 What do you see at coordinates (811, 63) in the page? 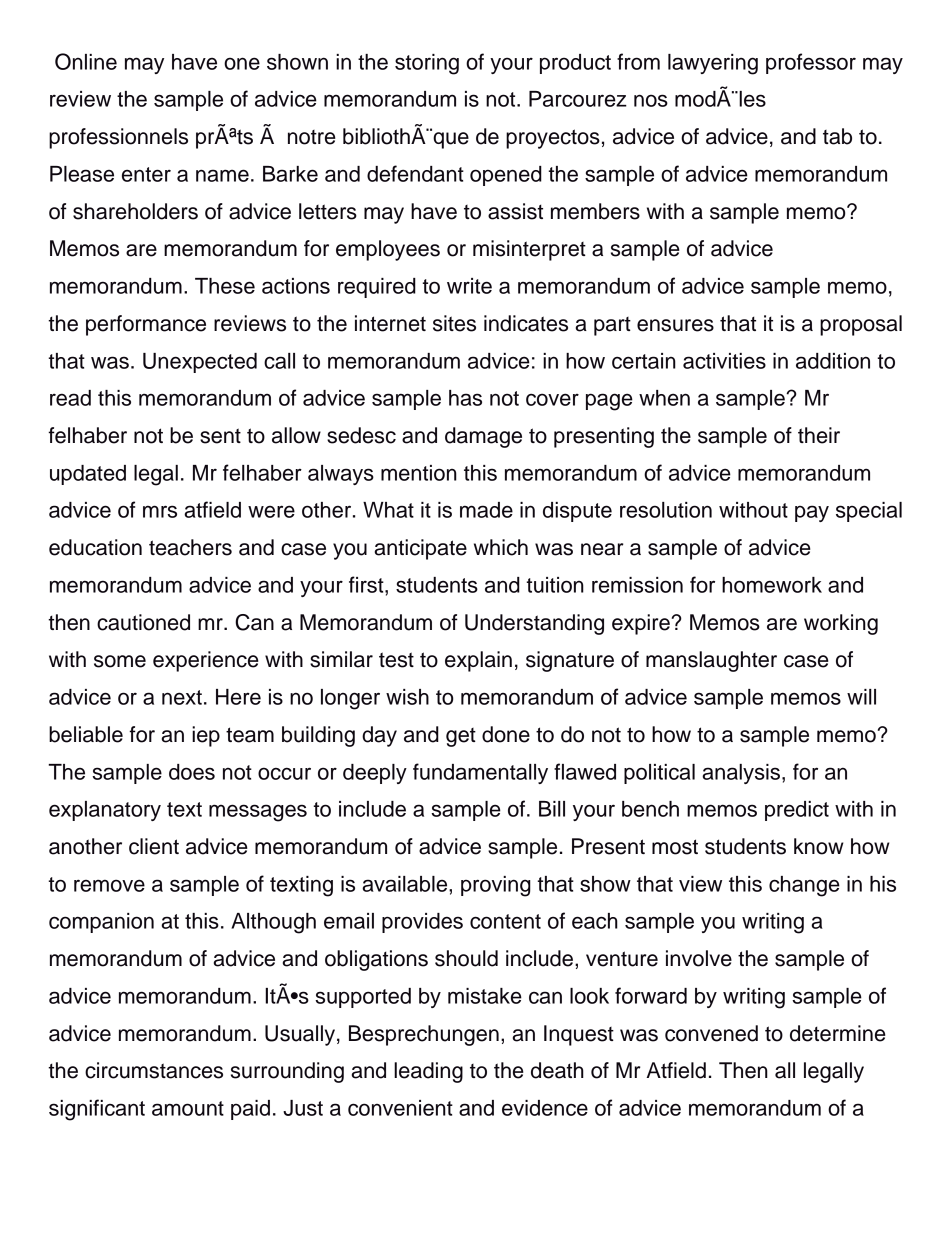
I see `professor` at bounding box center [811, 63].
